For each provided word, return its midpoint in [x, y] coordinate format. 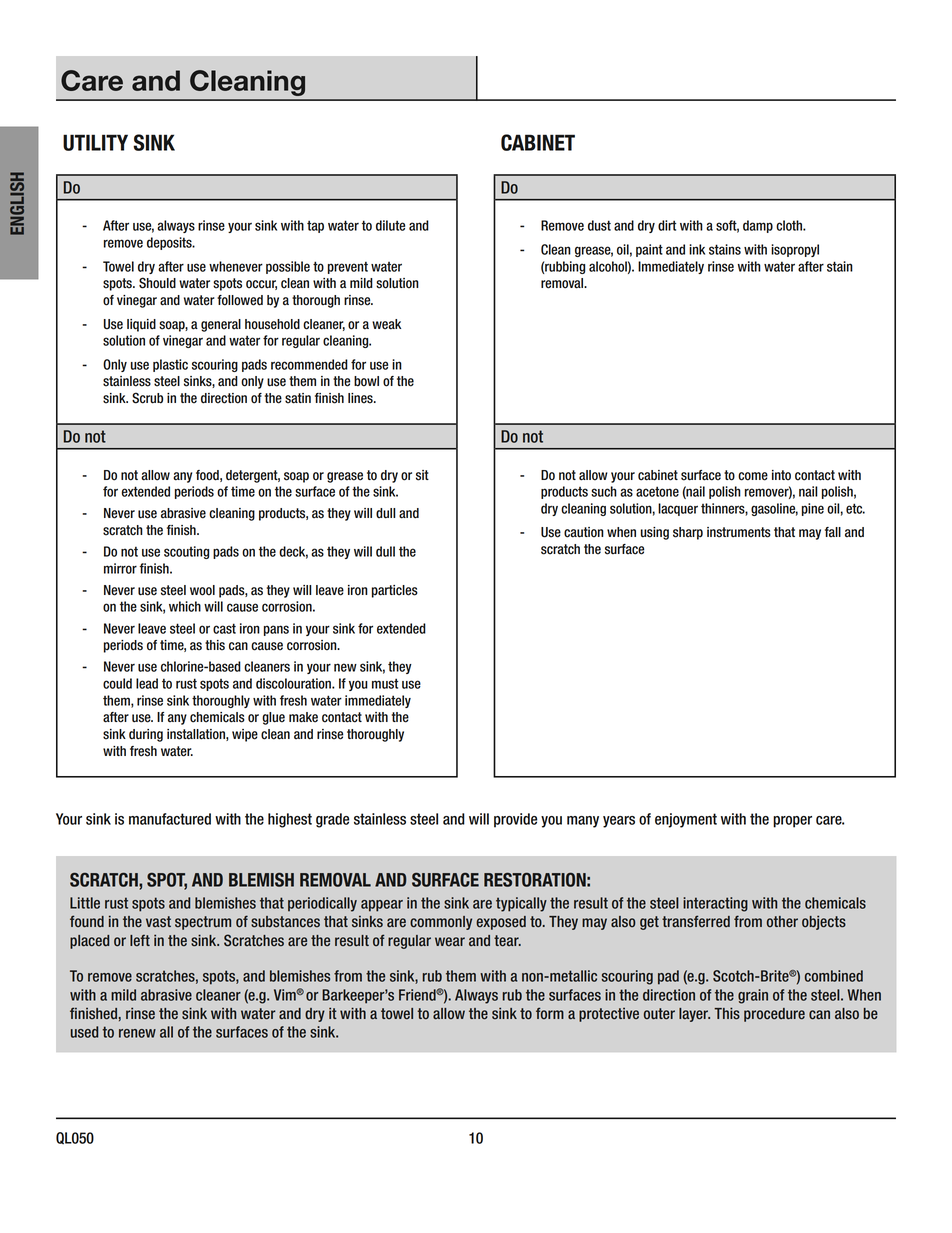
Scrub [147, 398]
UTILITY [95, 142]
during [146, 735]
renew [137, 1033]
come [753, 476]
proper [792, 822]
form [550, 1013]
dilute [390, 225]
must [385, 683]
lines [361, 398]
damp [758, 226]
